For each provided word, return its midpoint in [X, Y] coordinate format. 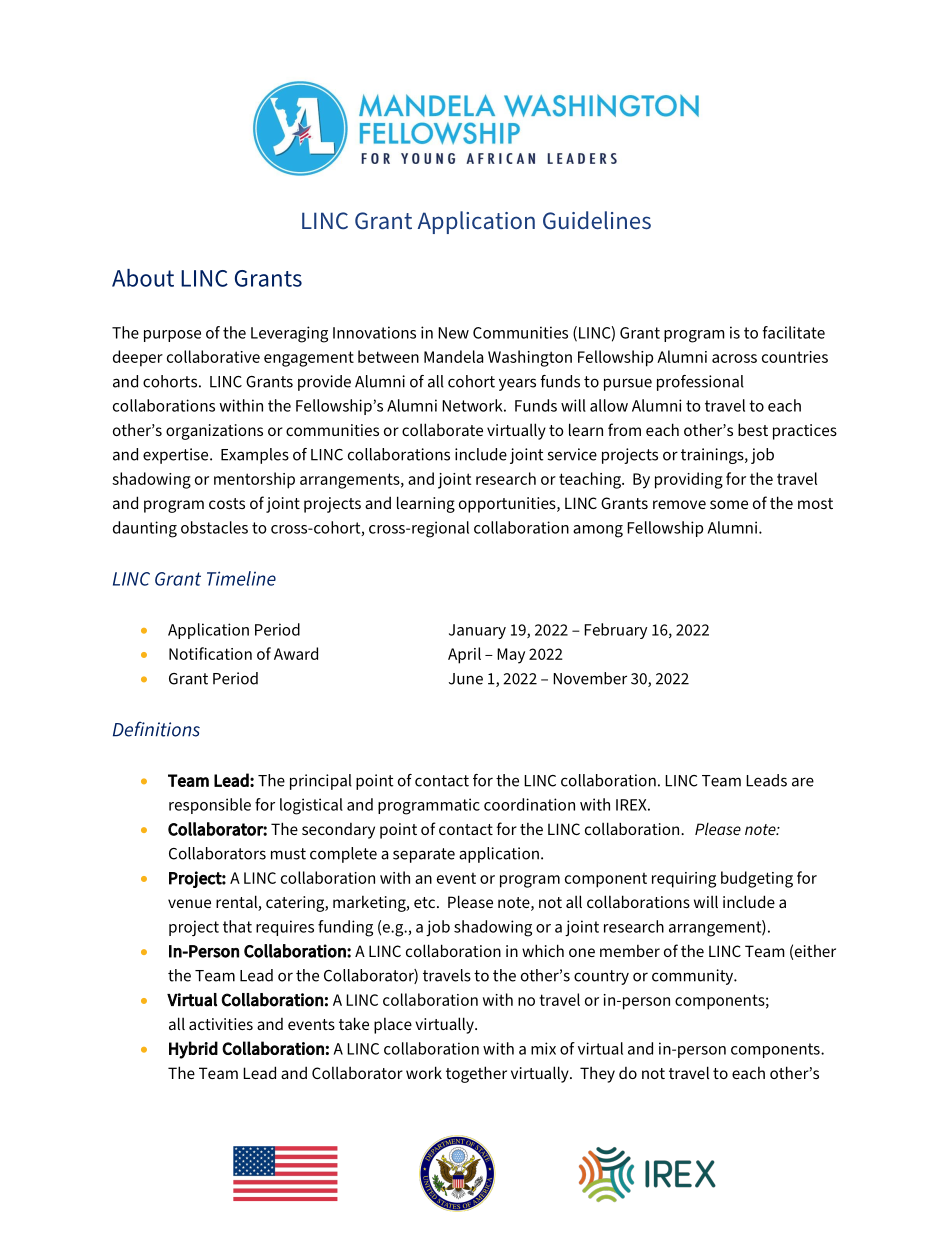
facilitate [794, 332]
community [694, 977]
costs [227, 503]
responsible [210, 806]
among [598, 531]
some [729, 504]
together [476, 1074]
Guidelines [597, 220]
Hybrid [193, 1050]
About [143, 278]
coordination [529, 804]
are [803, 782]
